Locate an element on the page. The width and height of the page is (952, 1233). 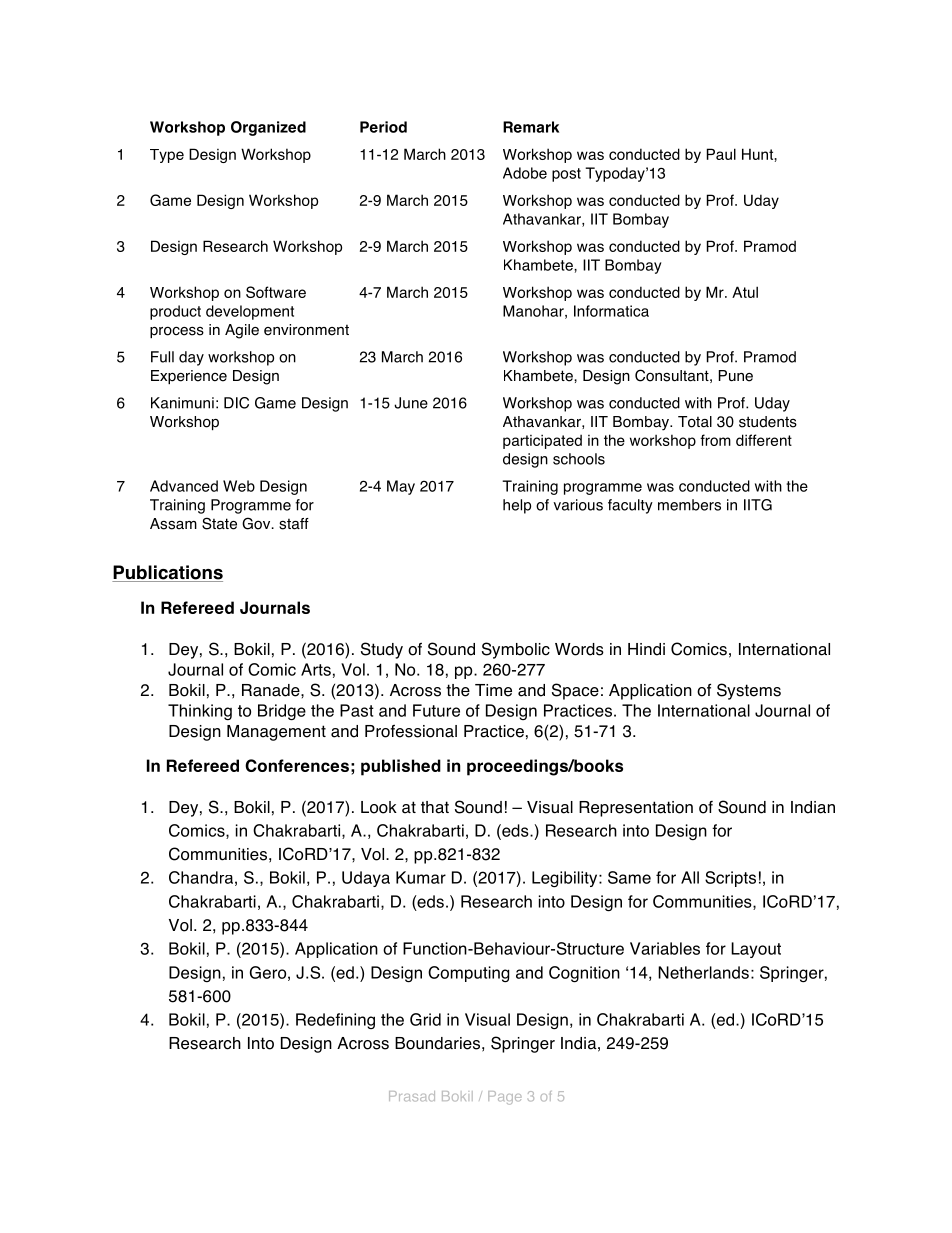
Redefining is located at coordinates (335, 1021).
